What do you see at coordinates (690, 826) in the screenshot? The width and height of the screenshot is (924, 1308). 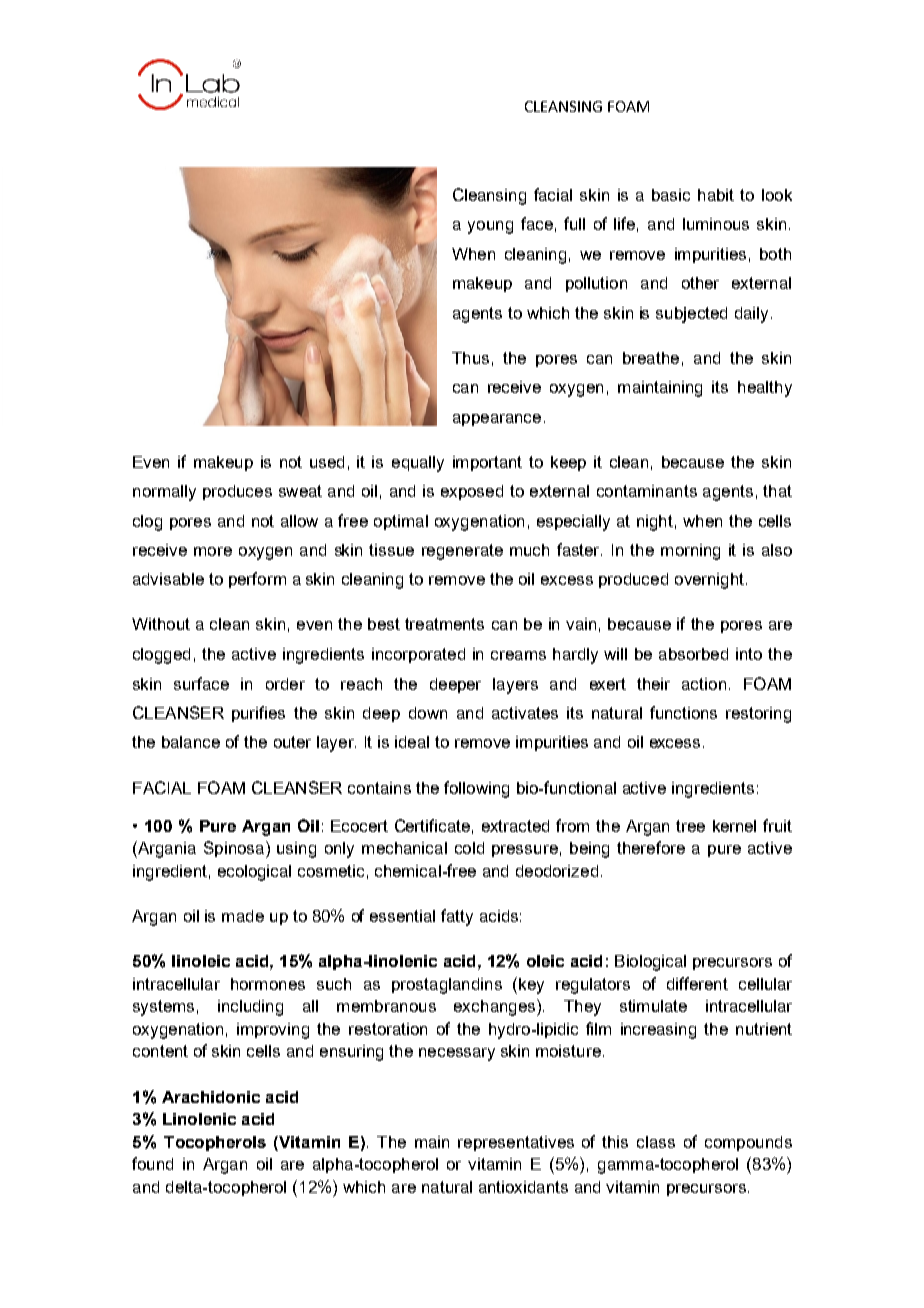 I see `tree` at bounding box center [690, 826].
